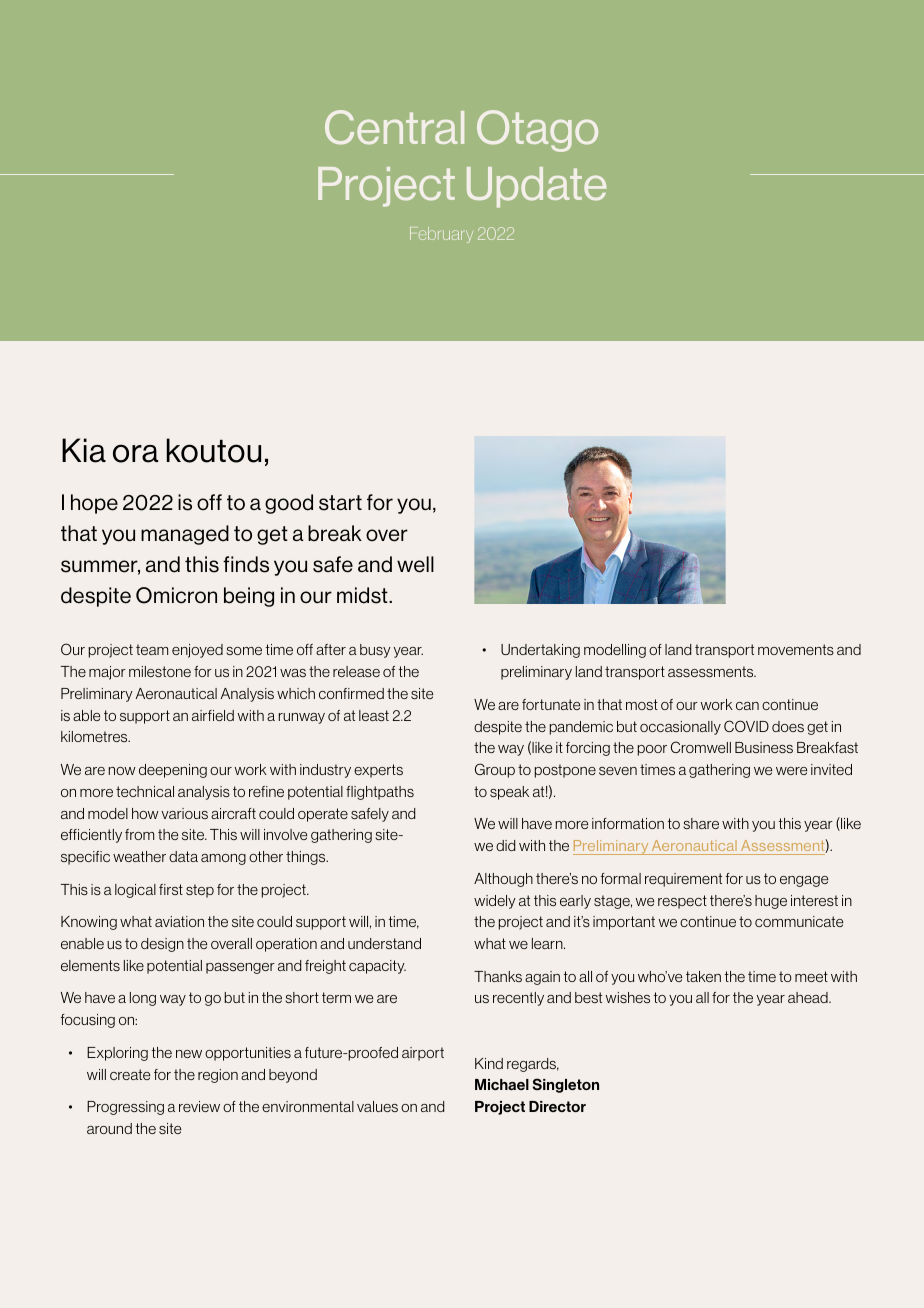 The image size is (924, 1308). I want to click on Central, so click(394, 127).
